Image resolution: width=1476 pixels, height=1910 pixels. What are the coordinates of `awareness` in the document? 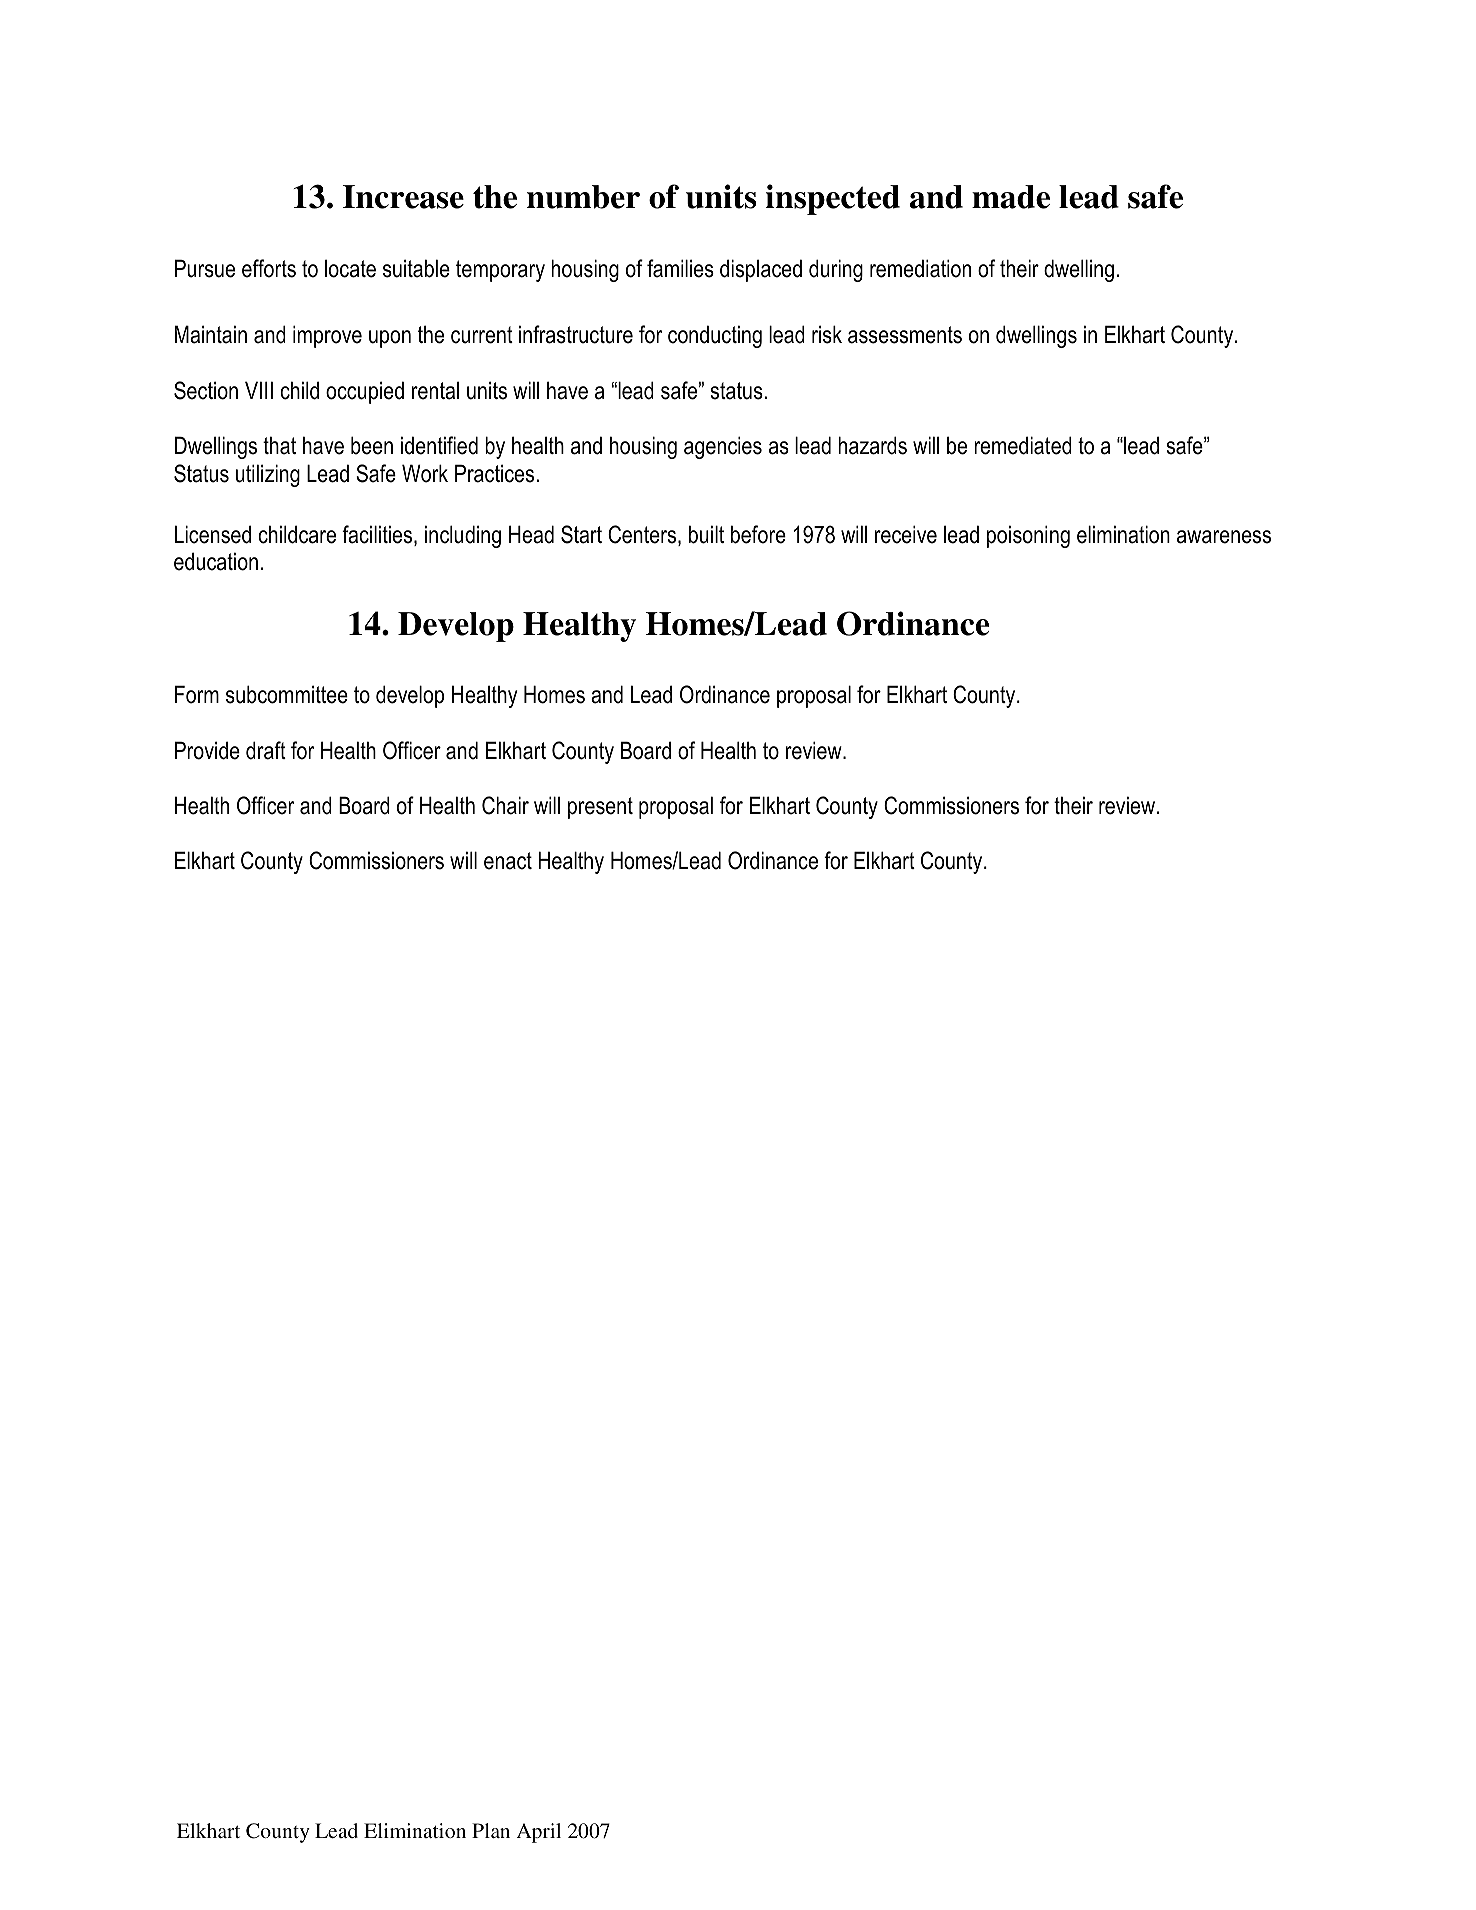 It's located at (1224, 537).
